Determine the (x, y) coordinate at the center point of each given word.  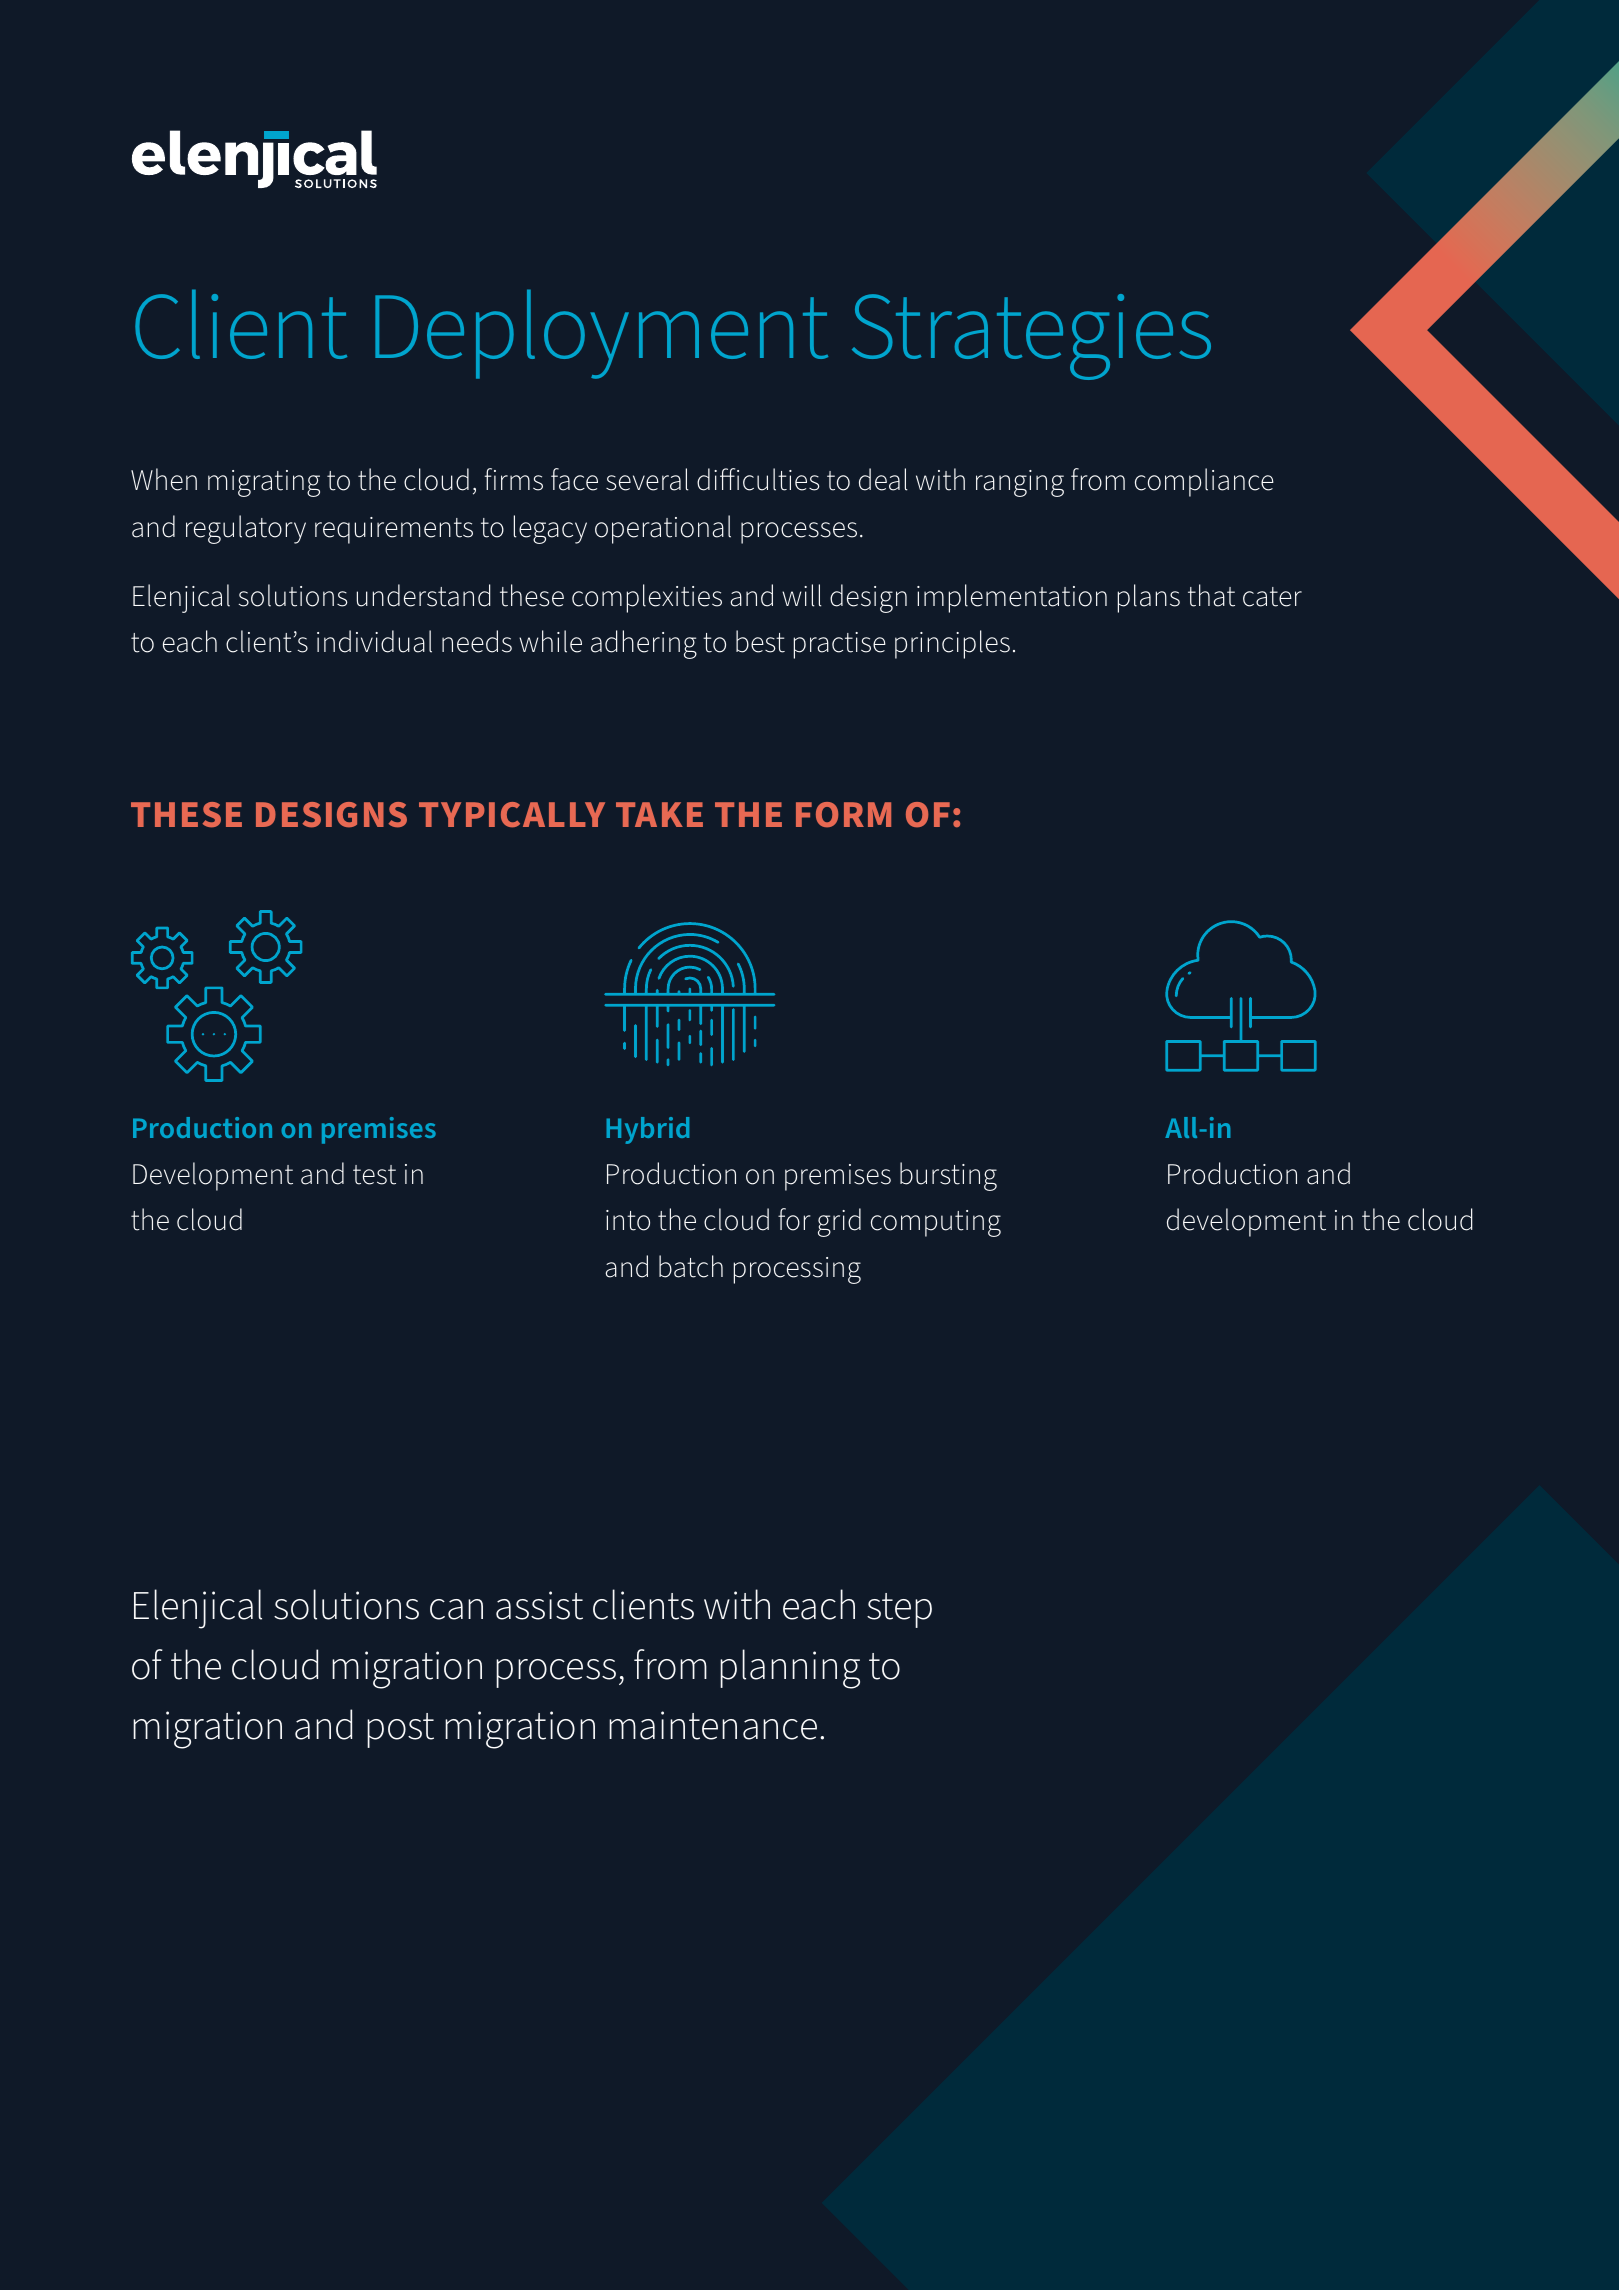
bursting (948, 1176)
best (760, 641)
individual (374, 641)
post (400, 1730)
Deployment (601, 334)
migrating (264, 483)
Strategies (1031, 337)
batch (691, 1266)
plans (1149, 598)
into (628, 1220)
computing (936, 1223)
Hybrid (647, 1130)
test (374, 1175)
